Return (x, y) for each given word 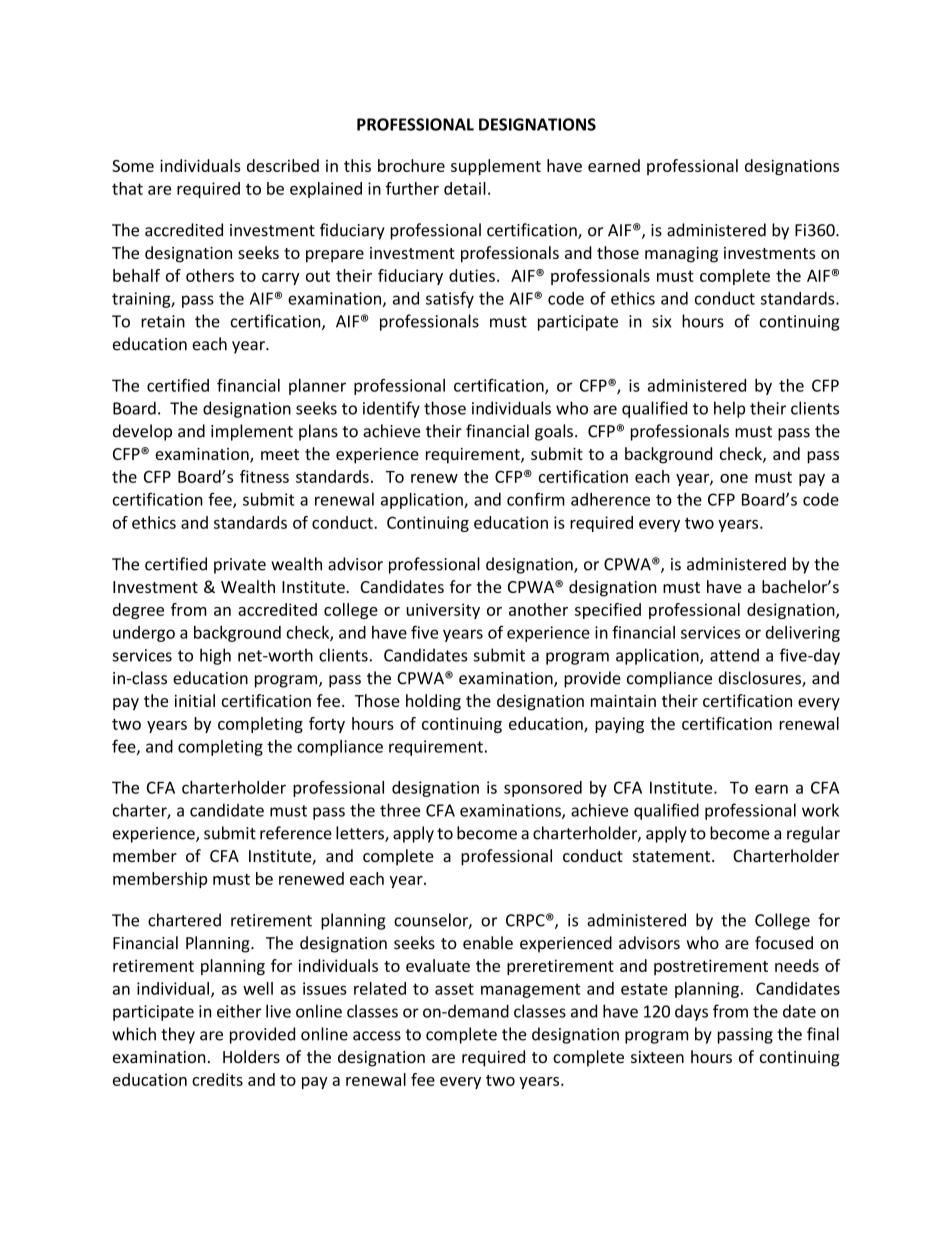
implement (252, 432)
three (400, 810)
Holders (251, 1056)
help (729, 409)
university (443, 611)
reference (296, 833)
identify (391, 409)
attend (734, 655)
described (283, 165)
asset (454, 989)
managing (681, 255)
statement (673, 856)
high (215, 656)
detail (465, 188)
